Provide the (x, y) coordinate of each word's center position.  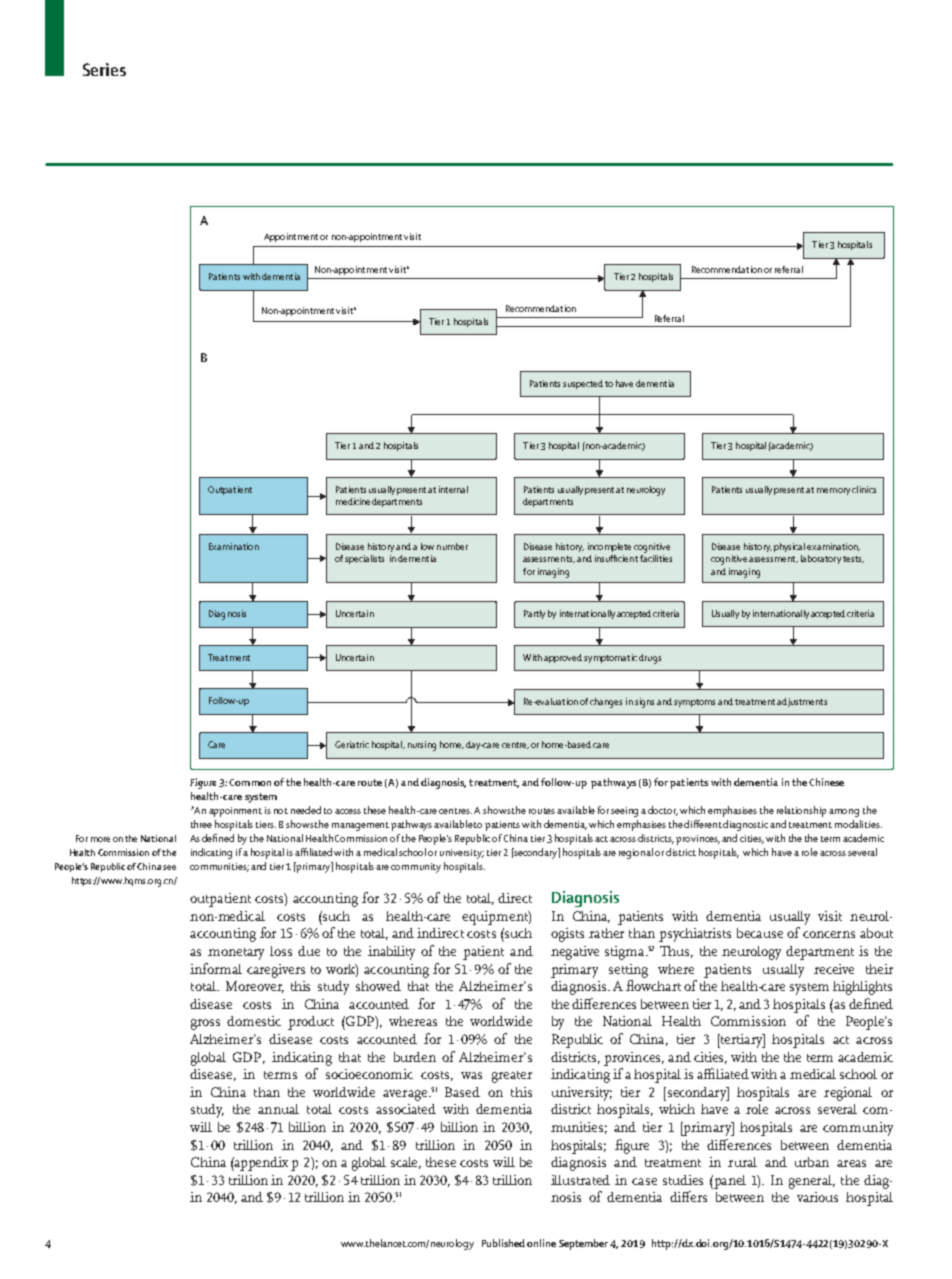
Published (503, 1243)
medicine (353, 501)
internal (453, 489)
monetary (236, 954)
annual (278, 1109)
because (760, 933)
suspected (583, 384)
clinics (864, 489)
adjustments (802, 702)
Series (104, 69)
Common (250, 782)
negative (575, 953)
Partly (534, 614)
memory (833, 491)
